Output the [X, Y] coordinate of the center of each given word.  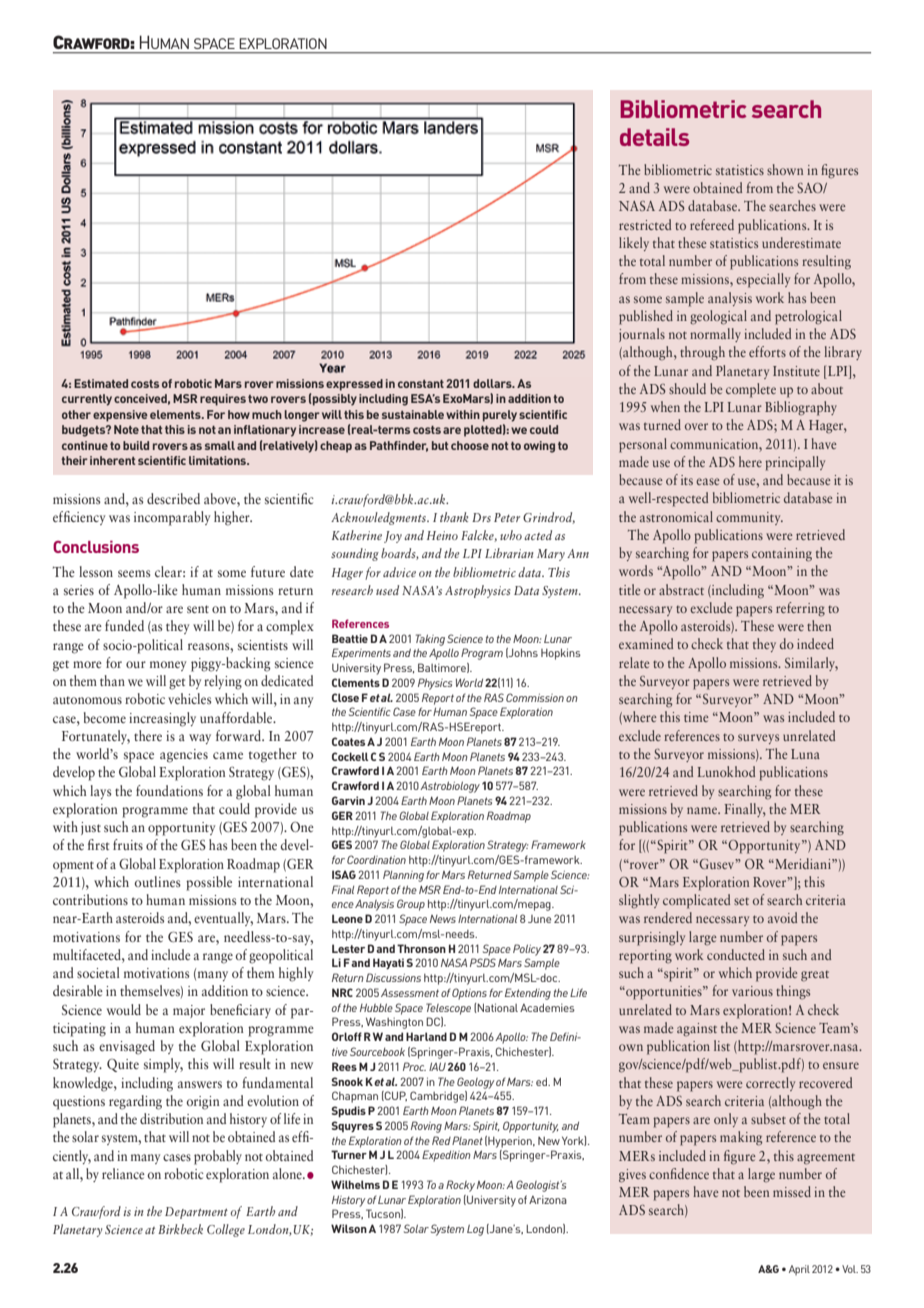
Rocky [460, 1186]
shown [785, 169]
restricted [645, 224]
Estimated [101, 383]
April [799, 1270]
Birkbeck [180, 1229]
